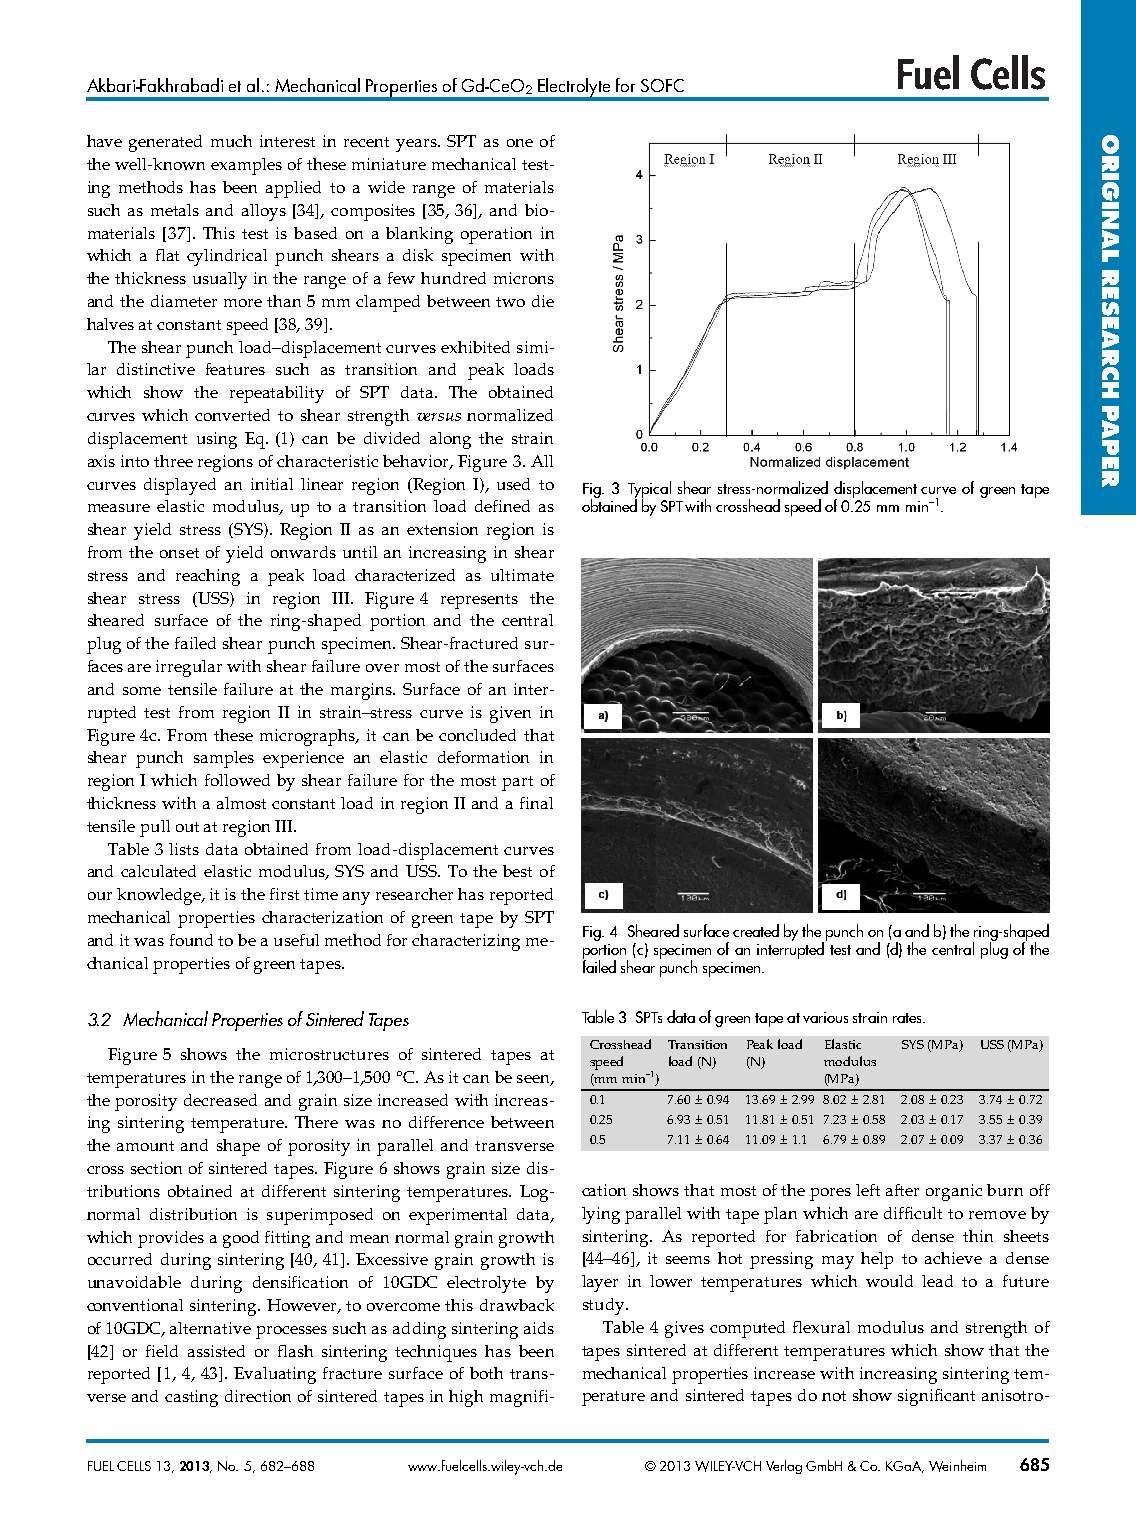  Describe the element at coordinates (649, 491) in the screenshot. I see `Typical` at that location.
